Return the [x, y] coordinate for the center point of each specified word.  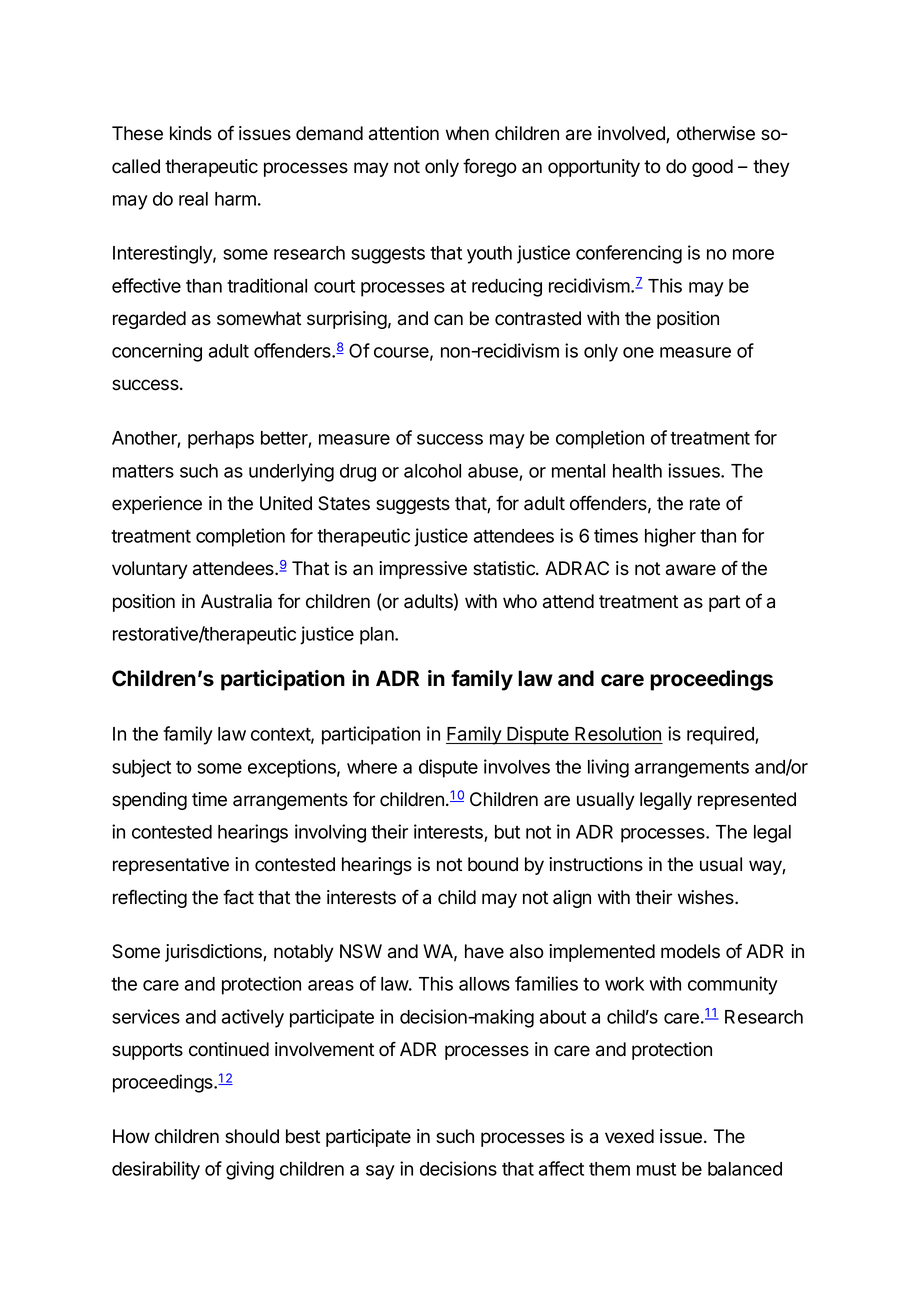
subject [141, 768]
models [690, 951]
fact [238, 897]
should [252, 1136]
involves [517, 766]
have [484, 951]
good [712, 168]
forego [490, 167]
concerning [157, 352]
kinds [191, 133]
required [721, 735]
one [638, 352]
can [448, 320]
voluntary [150, 570]
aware [691, 570]
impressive [423, 570]
